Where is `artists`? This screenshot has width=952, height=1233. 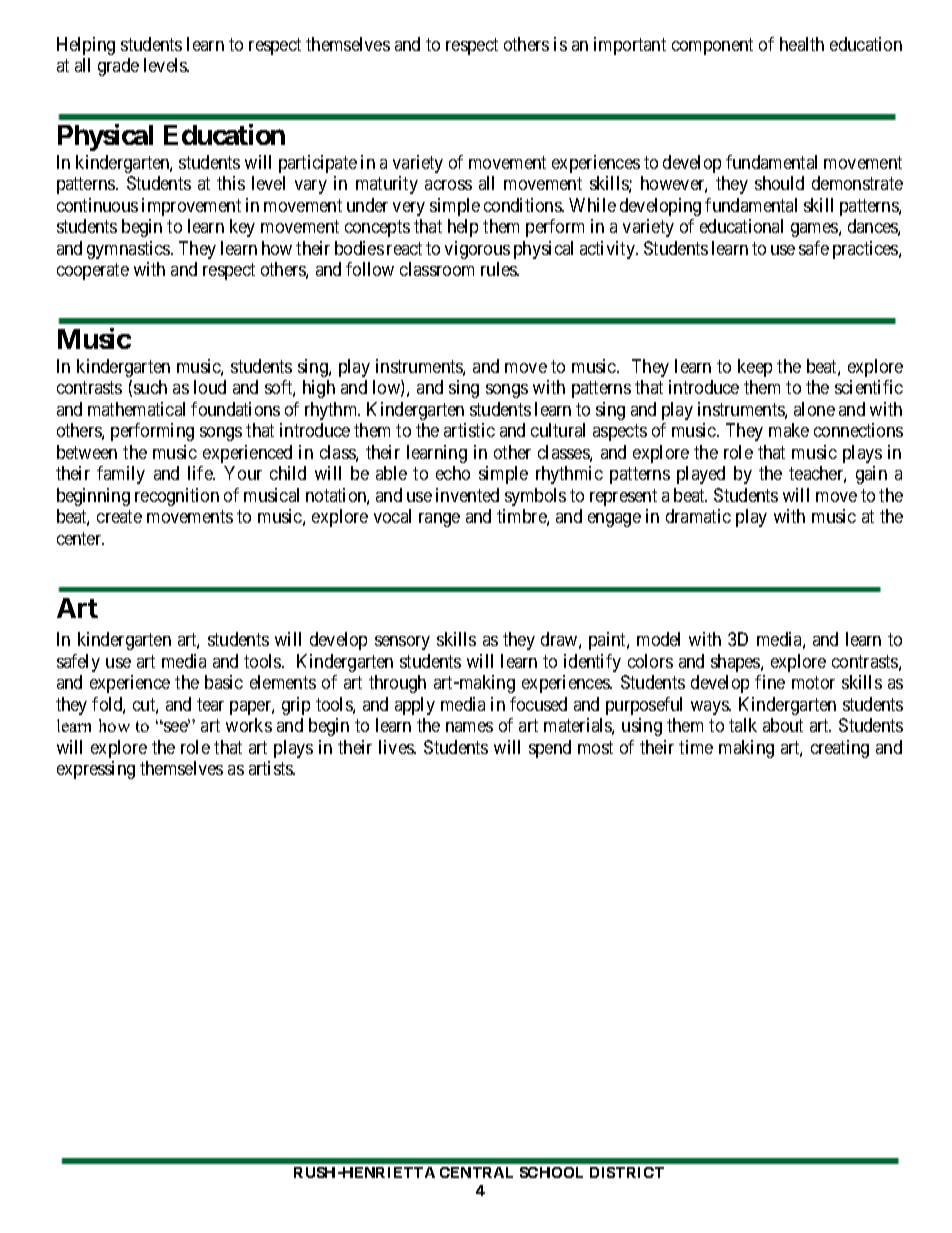 artists is located at coordinates (271, 768).
